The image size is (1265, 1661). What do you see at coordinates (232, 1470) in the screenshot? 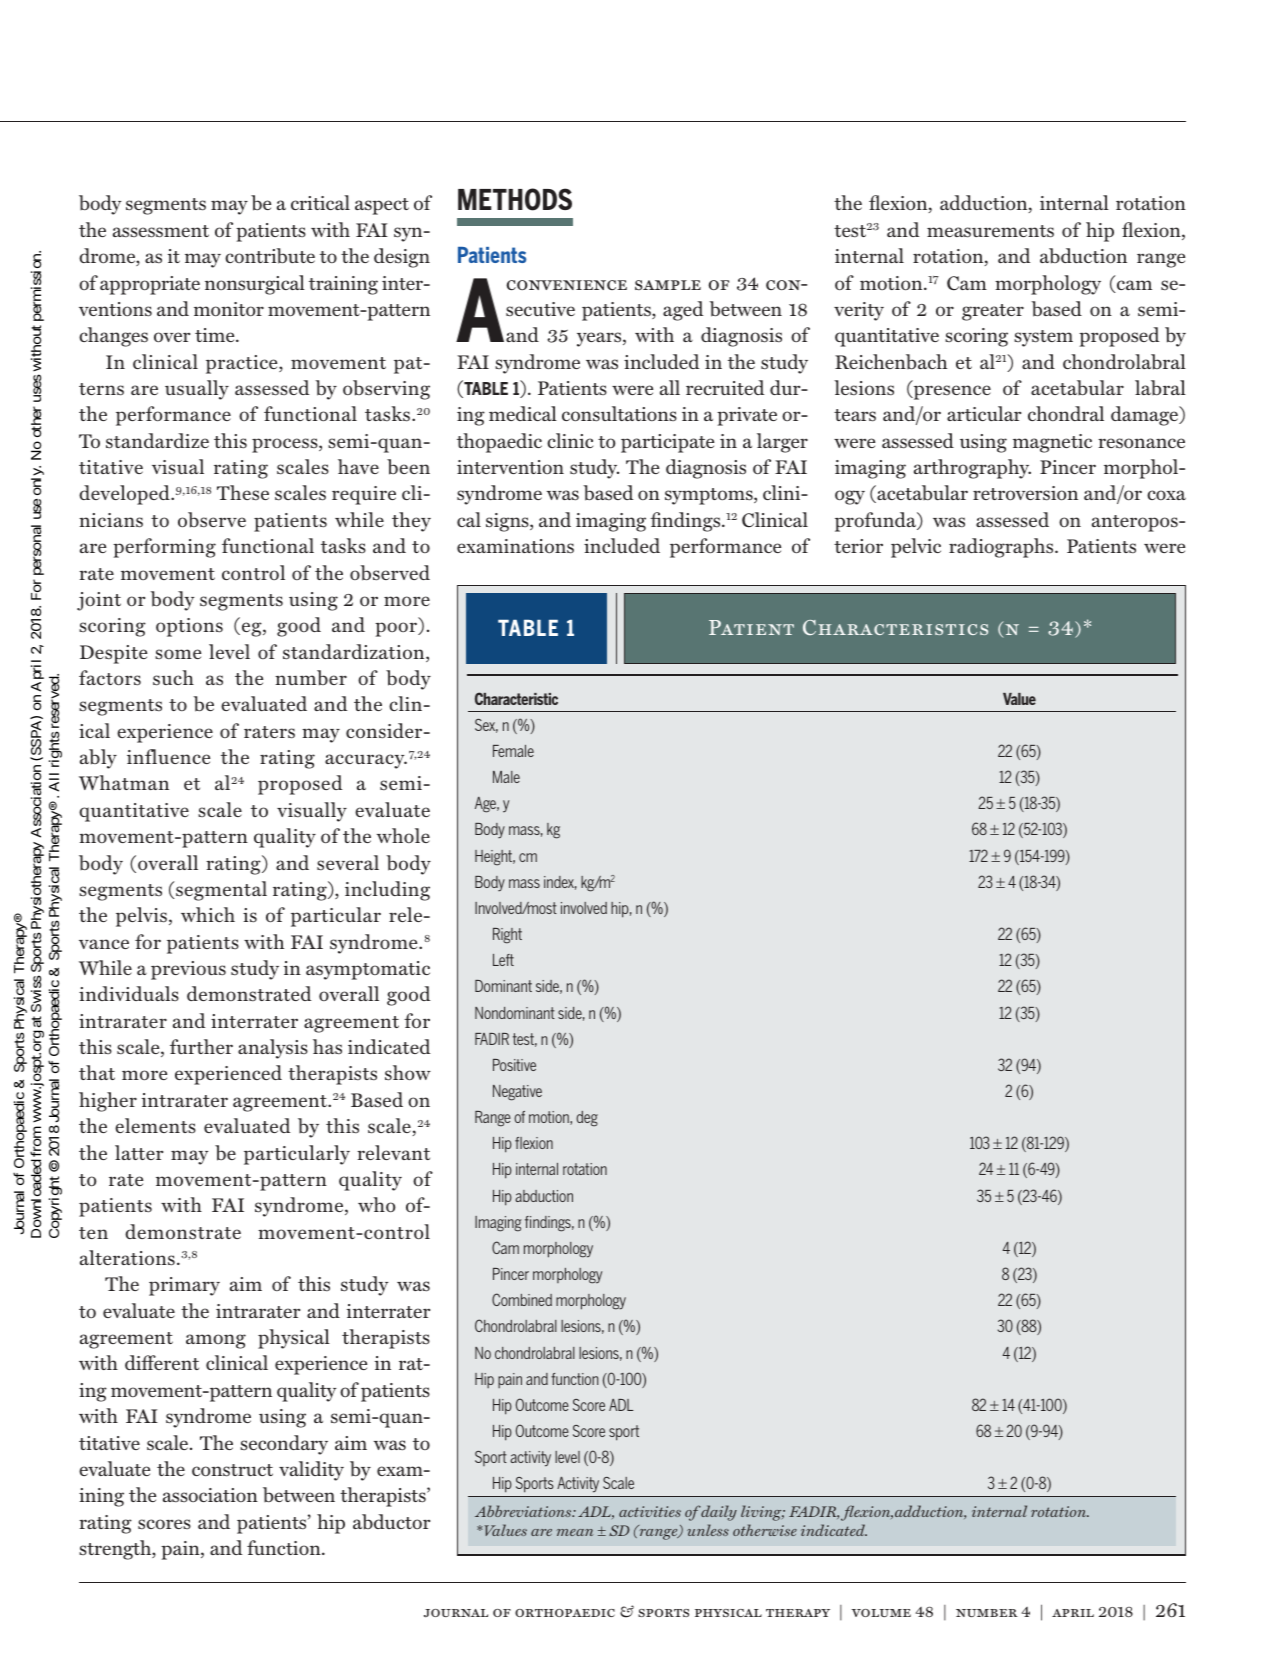
I see `construct` at bounding box center [232, 1470].
